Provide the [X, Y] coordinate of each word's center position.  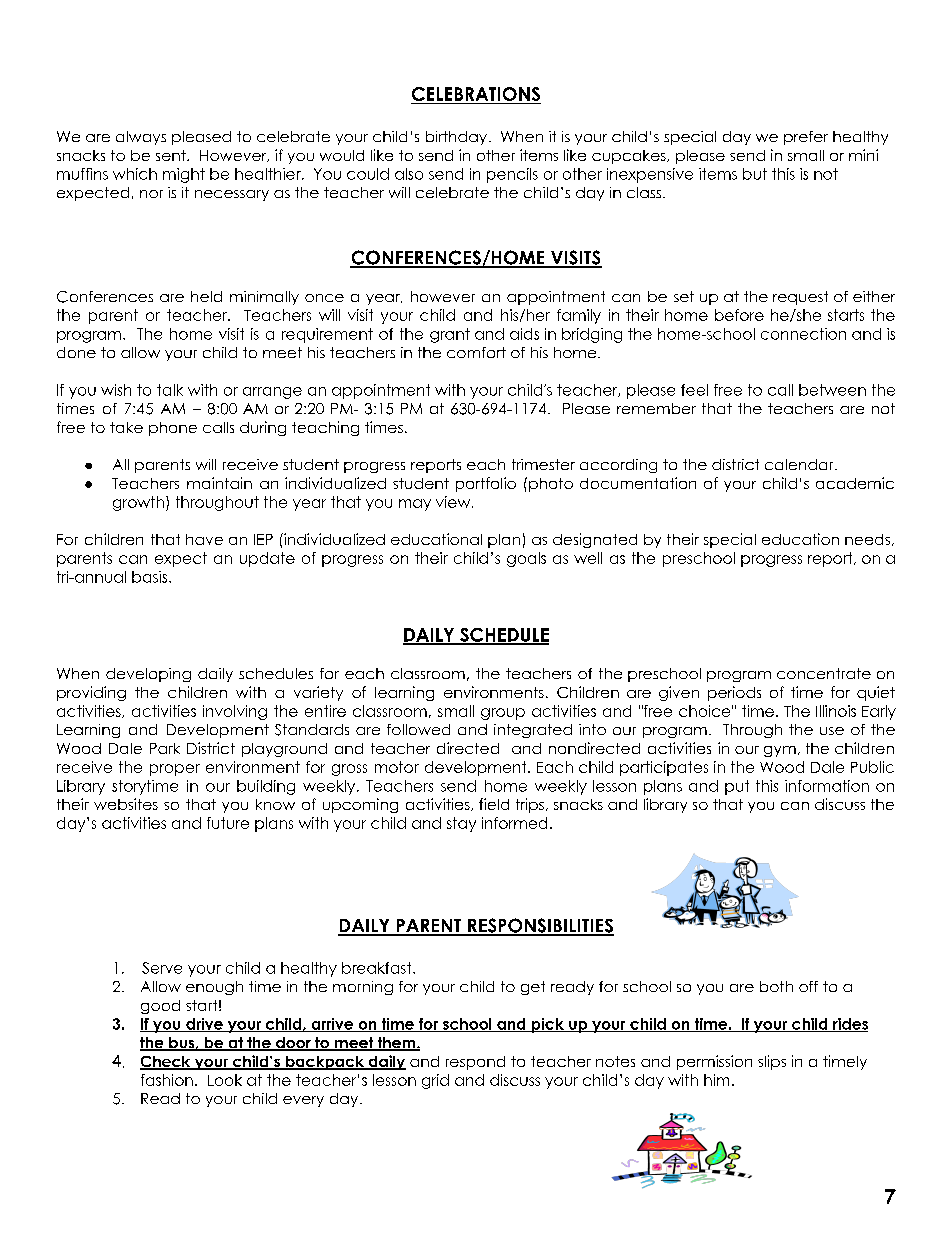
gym [780, 751]
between [832, 390]
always [141, 138]
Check [166, 1063]
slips [772, 1062]
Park [165, 748]
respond [475, 1063]
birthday [456, 138]
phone [173, 429]
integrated [533, 731]
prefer [806, 138]
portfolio [486, 484]
